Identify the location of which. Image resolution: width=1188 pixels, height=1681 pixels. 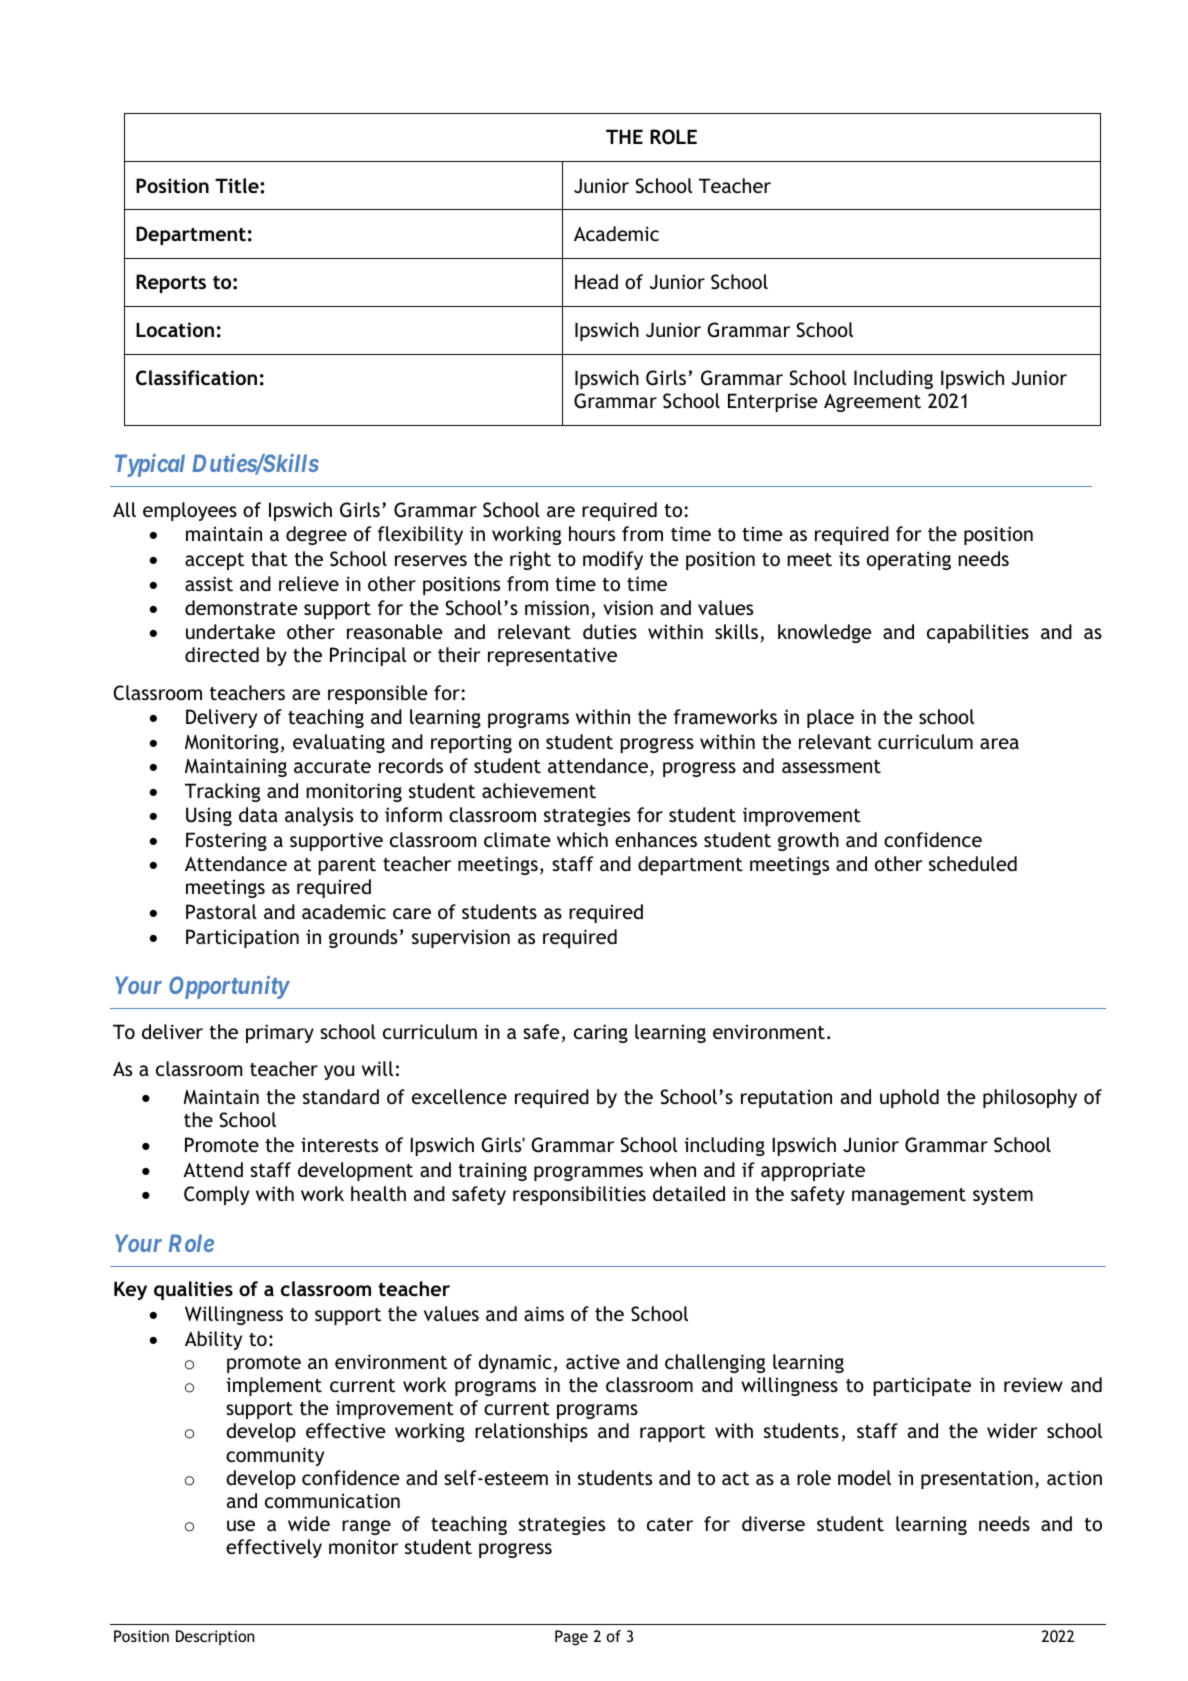
(582, 839).
